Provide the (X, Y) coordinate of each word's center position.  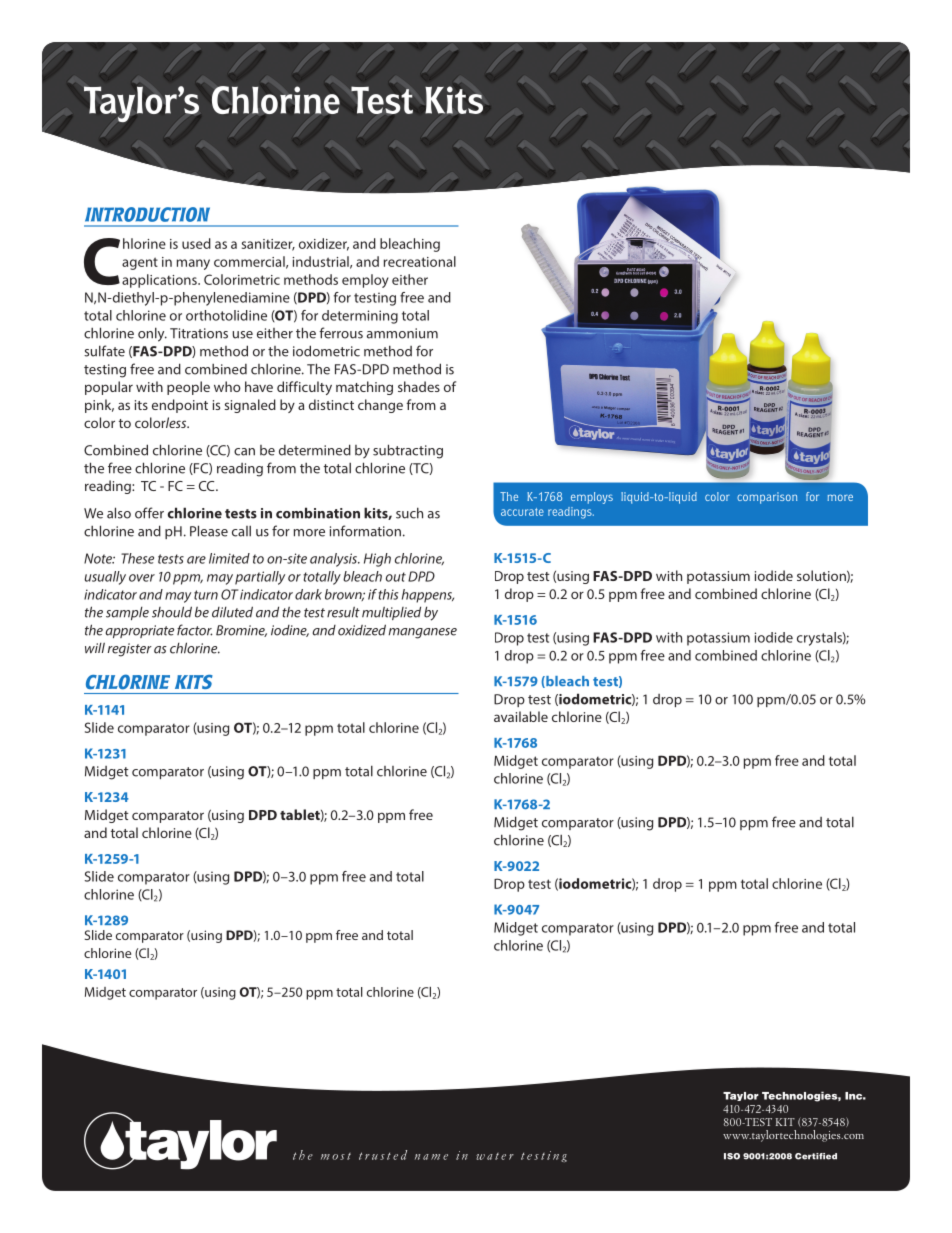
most (336, 1156)
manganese (423, 633)
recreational (420, 261)
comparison (767, 498)
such (409, 513)
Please (209, 531)
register (130, 650)
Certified (816, 1156)
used (196, 243)
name (431, 1157)
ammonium (402, 333)
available (521, 716)
